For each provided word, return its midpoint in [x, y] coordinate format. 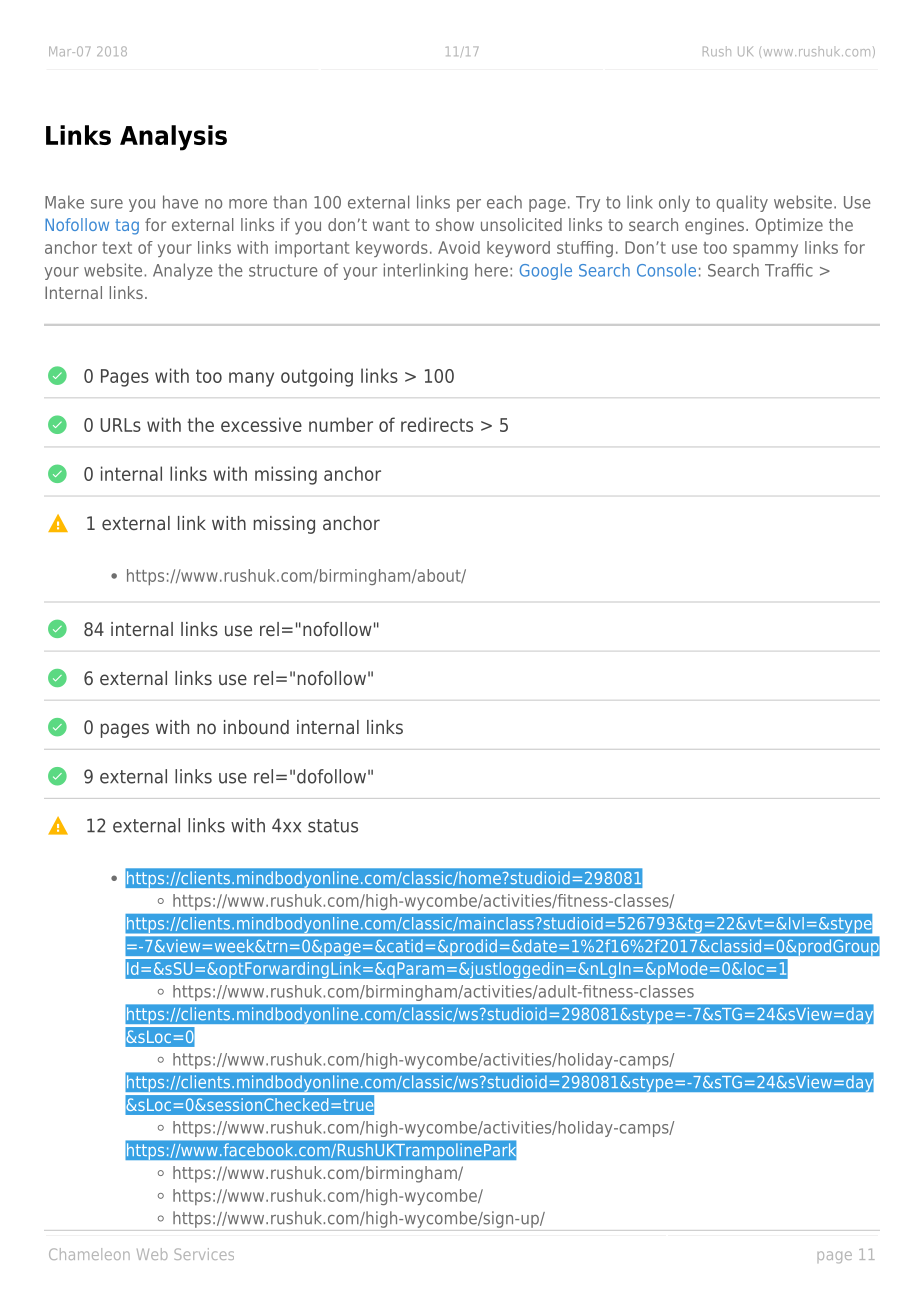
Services [204, 1254]
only [674, 203]
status [333, 826]
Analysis [173, 138]
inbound [256, 727]
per [469, 205]
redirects [437, 424]
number [341, 424]
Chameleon [89, 1254]
